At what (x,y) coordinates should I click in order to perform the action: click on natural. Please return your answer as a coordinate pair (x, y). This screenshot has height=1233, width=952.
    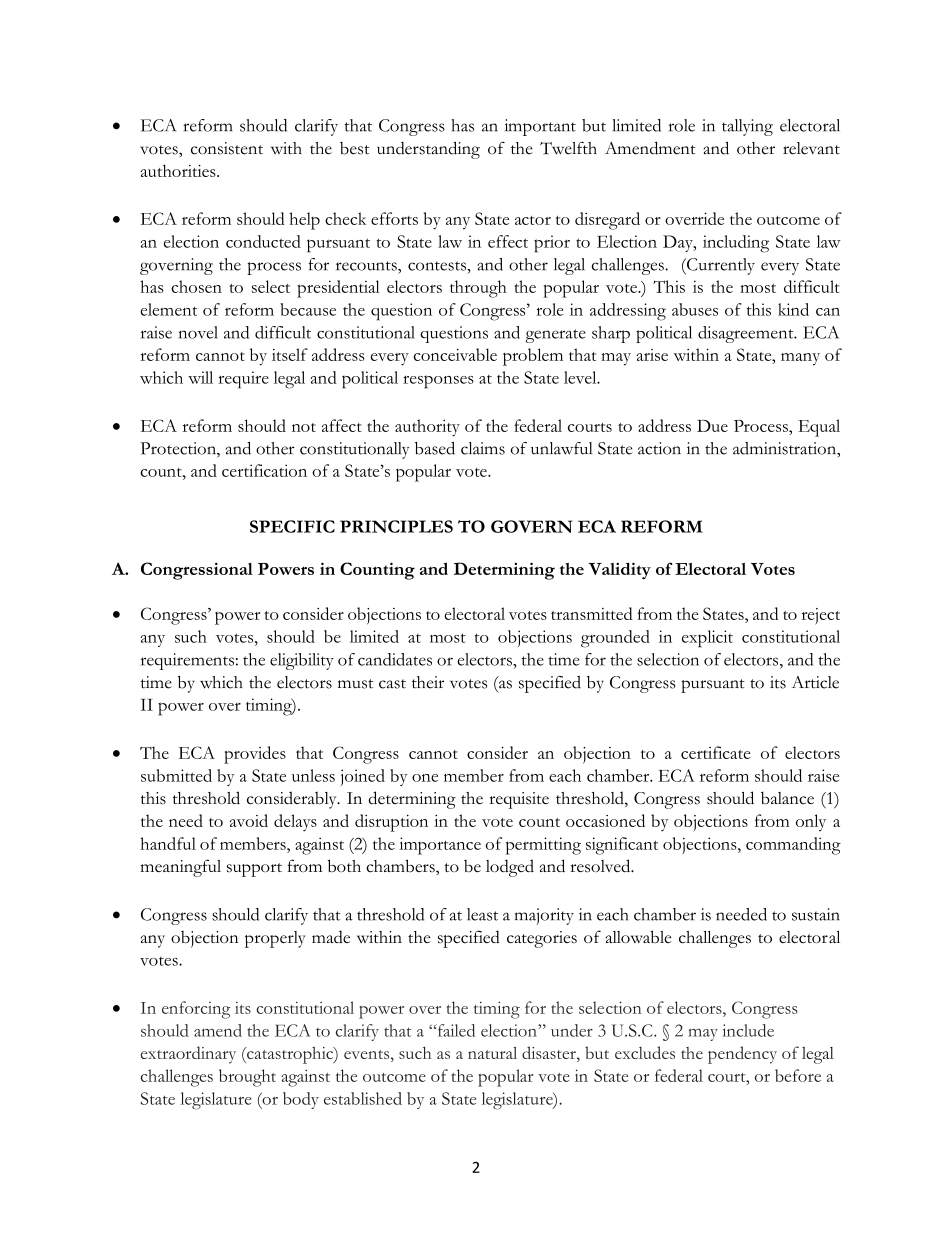
    Looking at the image, I should click on (492, 1052).
